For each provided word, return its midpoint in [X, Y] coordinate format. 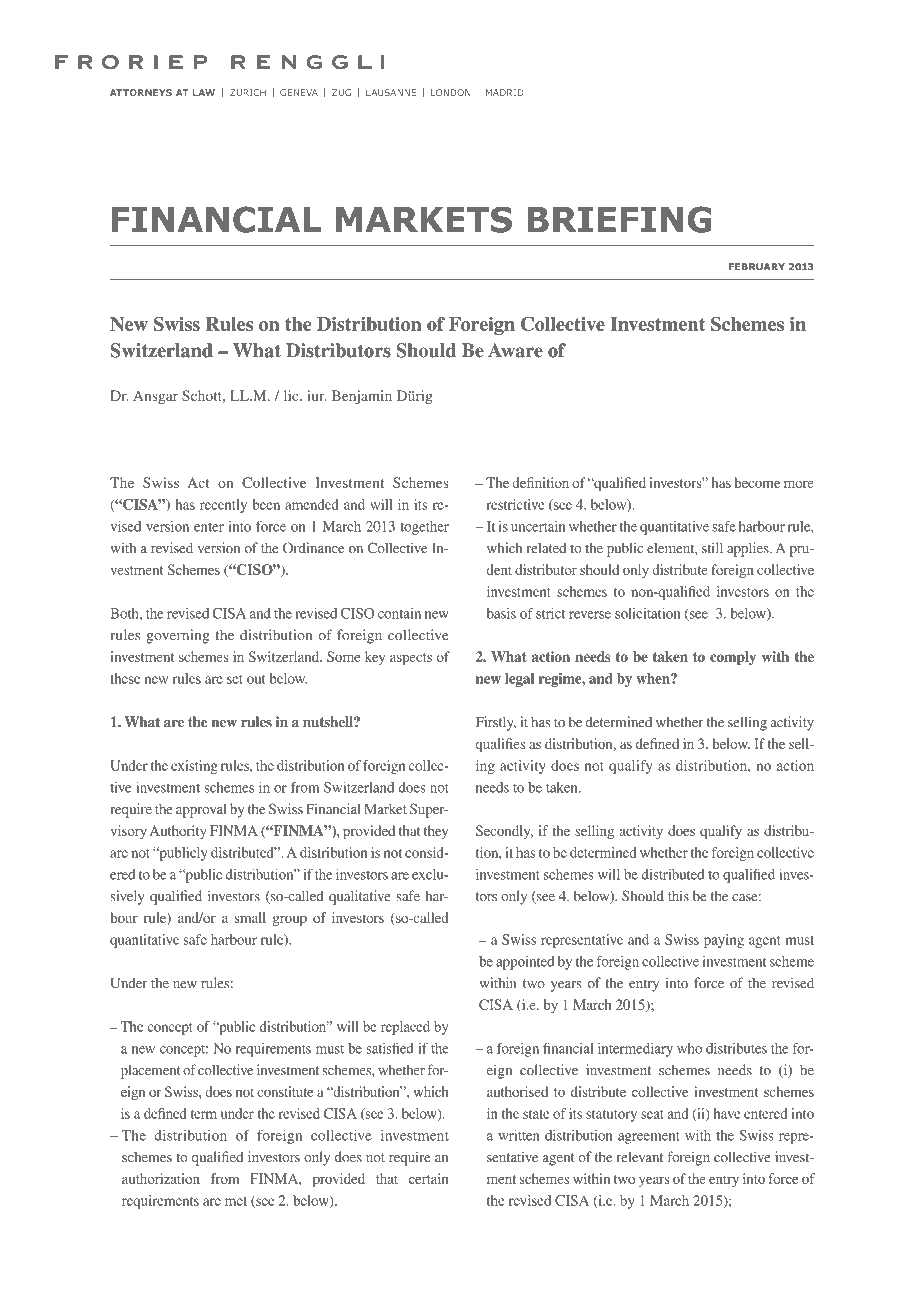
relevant [640, 1157]
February [757, 267]
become [757, 482]
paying [724, 941]
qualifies [500, 745]
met [236, 1201]
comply [733, 658]
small [250, 917]
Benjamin [362, 397]
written [519, 1135]
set [235, 679]
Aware [515, 350]
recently [223, 506]
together [424, 528]
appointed [525, 963]
